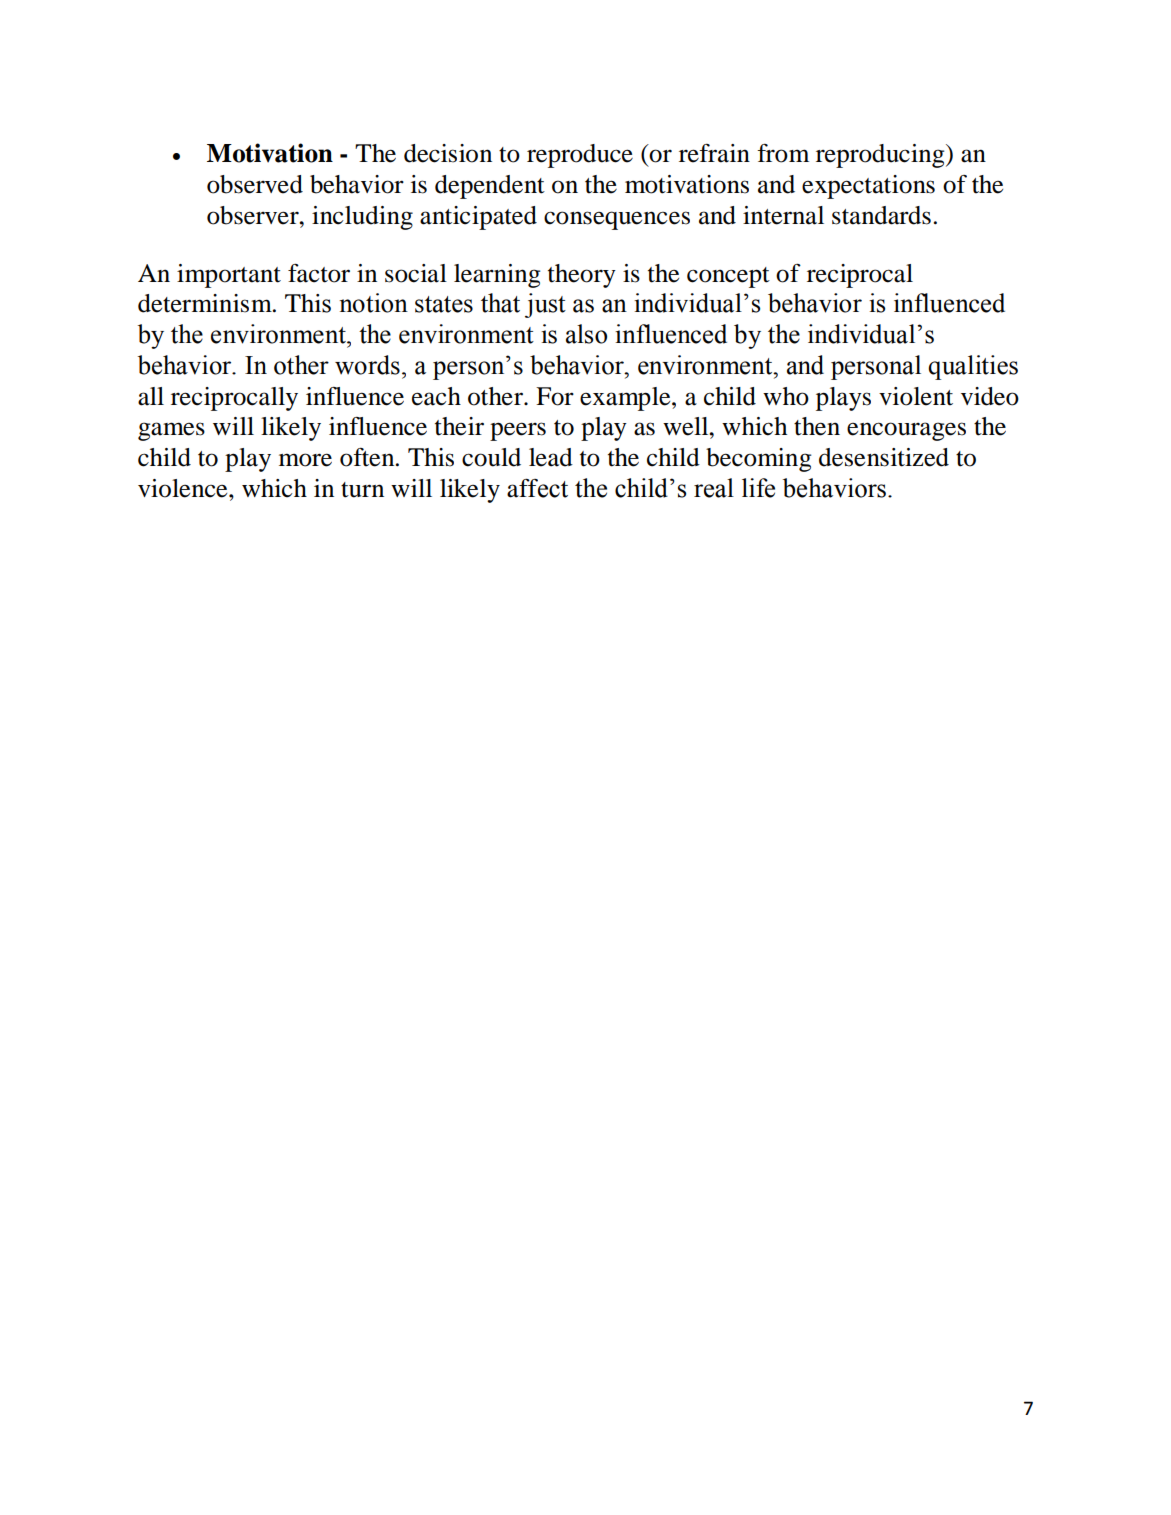 The width and height of the screenshot is (1171, 1515). I want to click on violence, so click(184, 488).
